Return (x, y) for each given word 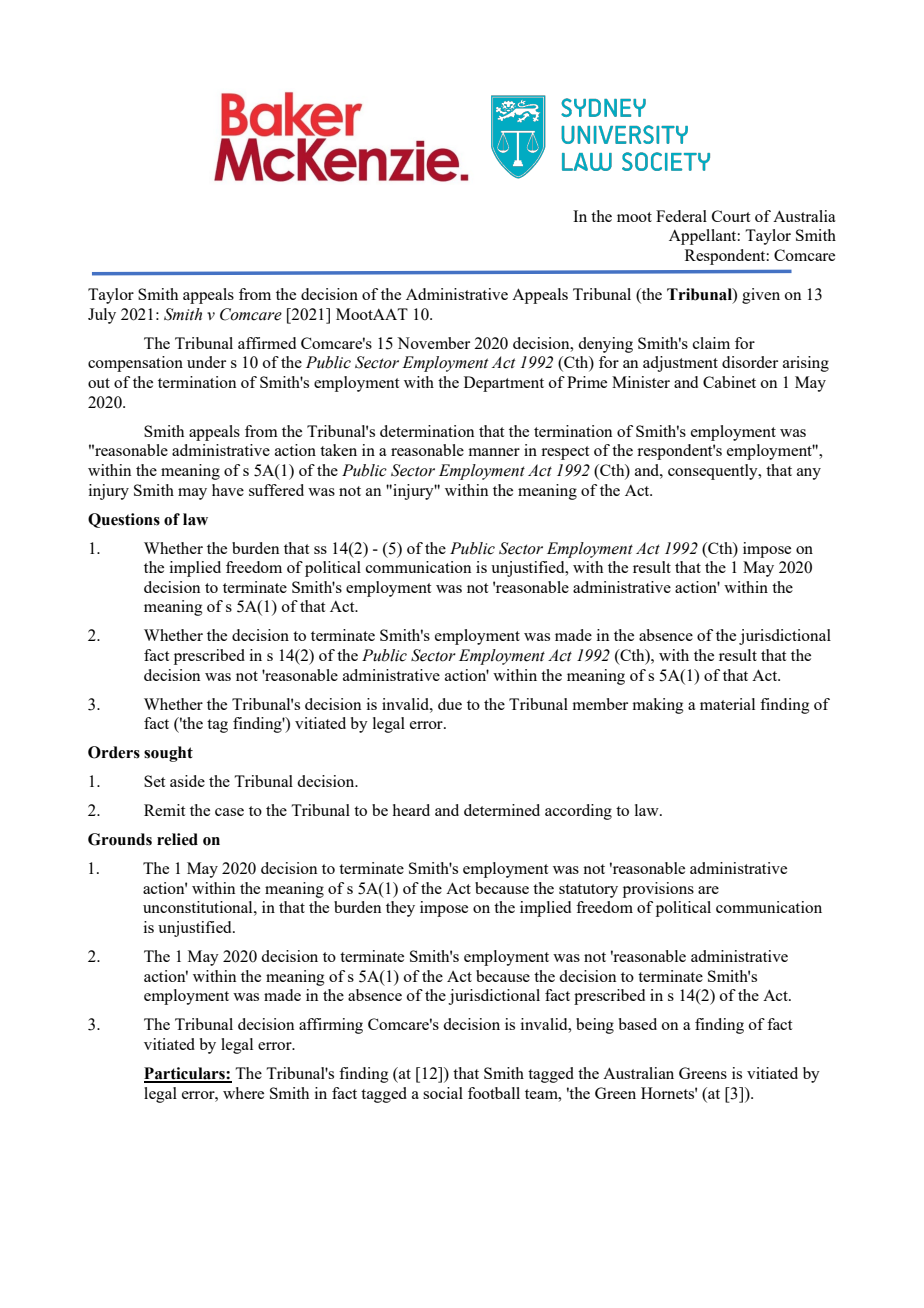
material (727, 704)
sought (168, 754)
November (433, 343)
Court (731, 216)
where (243, 1093)
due (450, 704)
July (102, 316)
